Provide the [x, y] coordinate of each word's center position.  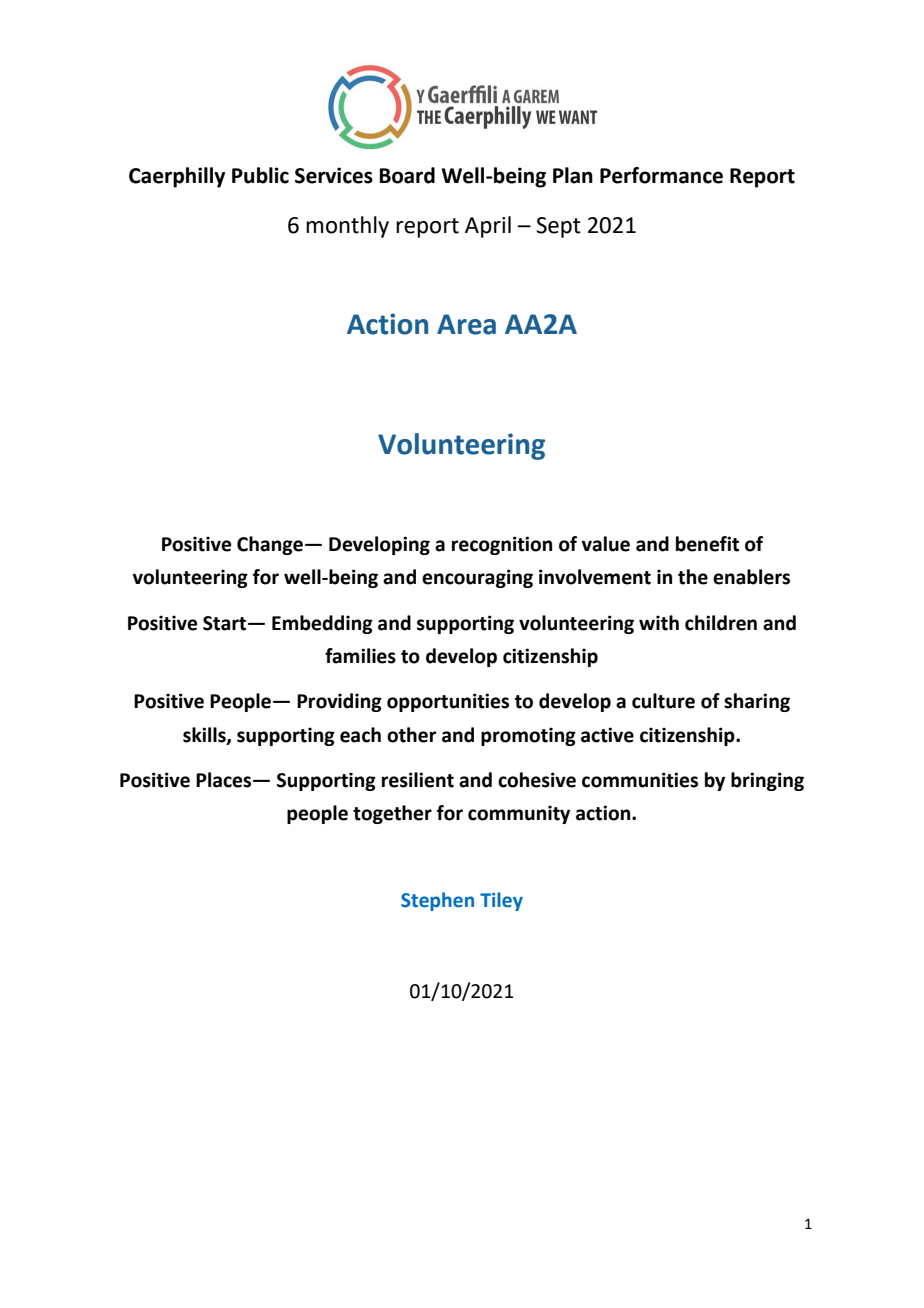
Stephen [437, 901]
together [392, 814]
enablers [751, 577]
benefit [707, 544]
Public [260, 175]
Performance [661, 175]
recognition [502, 545]
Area [466, 324]
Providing [339, 702]
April [488, 227]
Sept [558, 227]
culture [663, 701]
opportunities [448, 702]
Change [270, 545]
